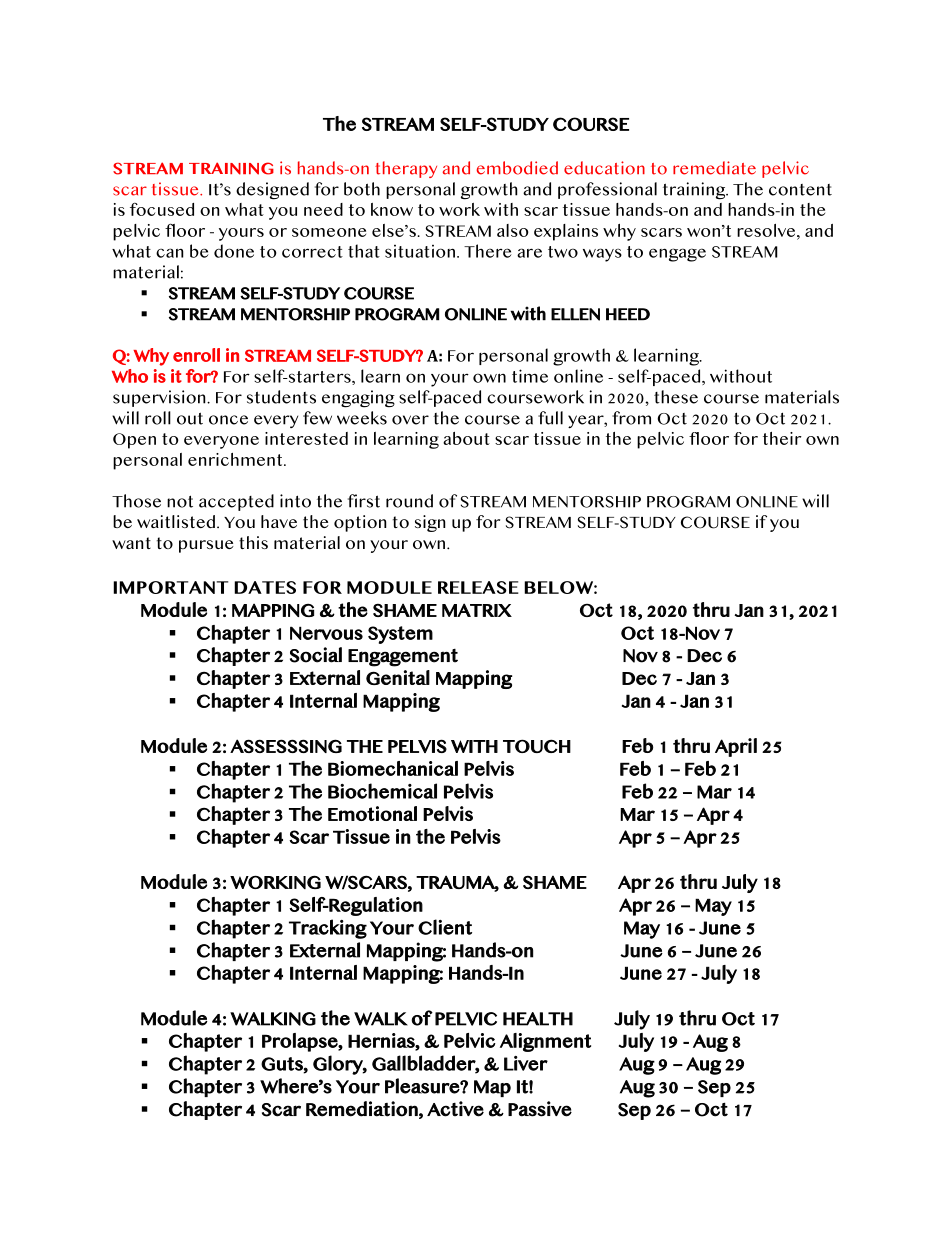 The image size is (952, 1233). What do you see at coordinates (372, 813) in the image?
I see `Emotional` at bounding box center [372, 813].
